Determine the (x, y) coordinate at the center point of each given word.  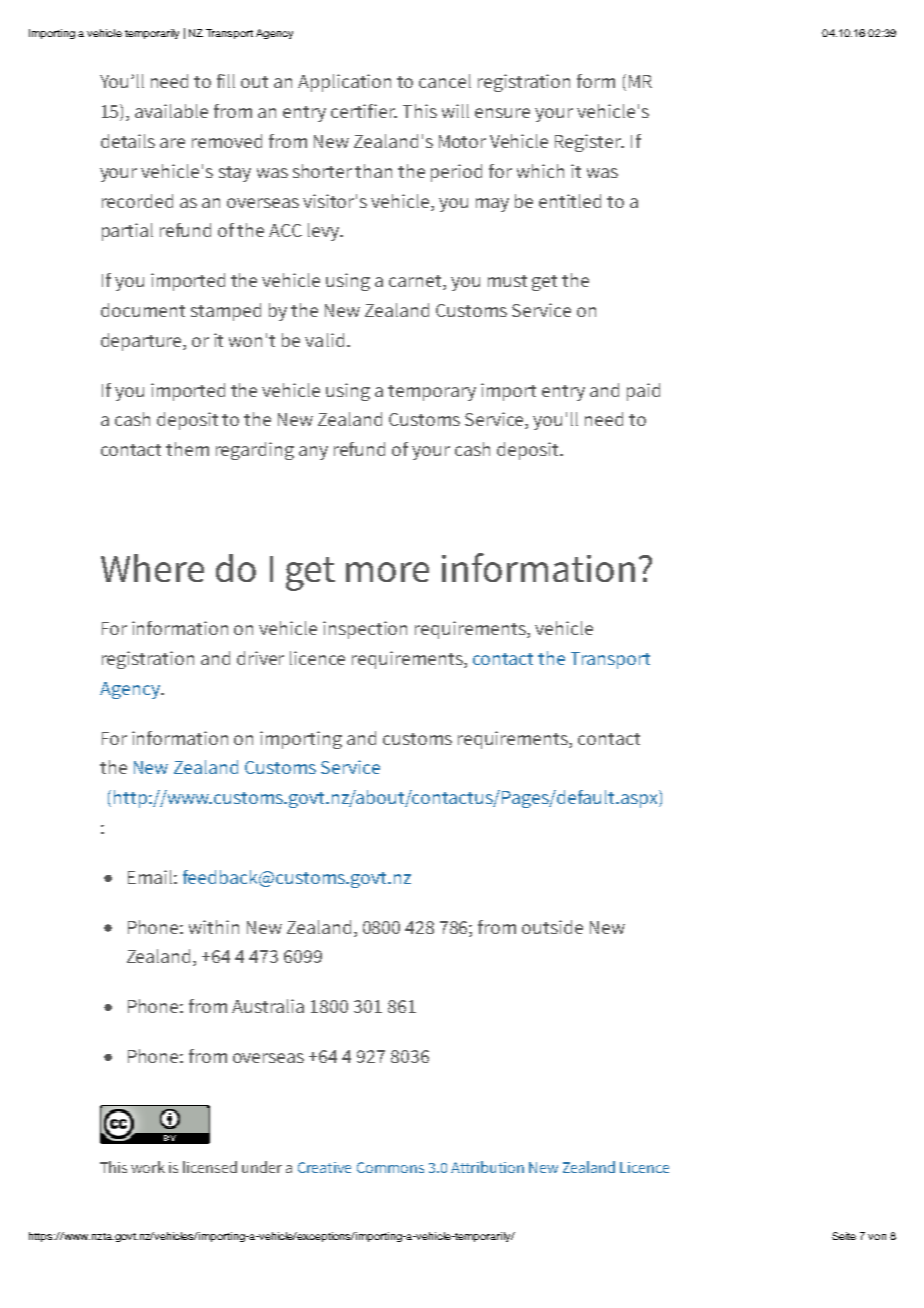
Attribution (487, 1167)
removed (227, 141)
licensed (210, 1167)
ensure (502, 113)
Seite (844, 1236)
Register (589, 143)
